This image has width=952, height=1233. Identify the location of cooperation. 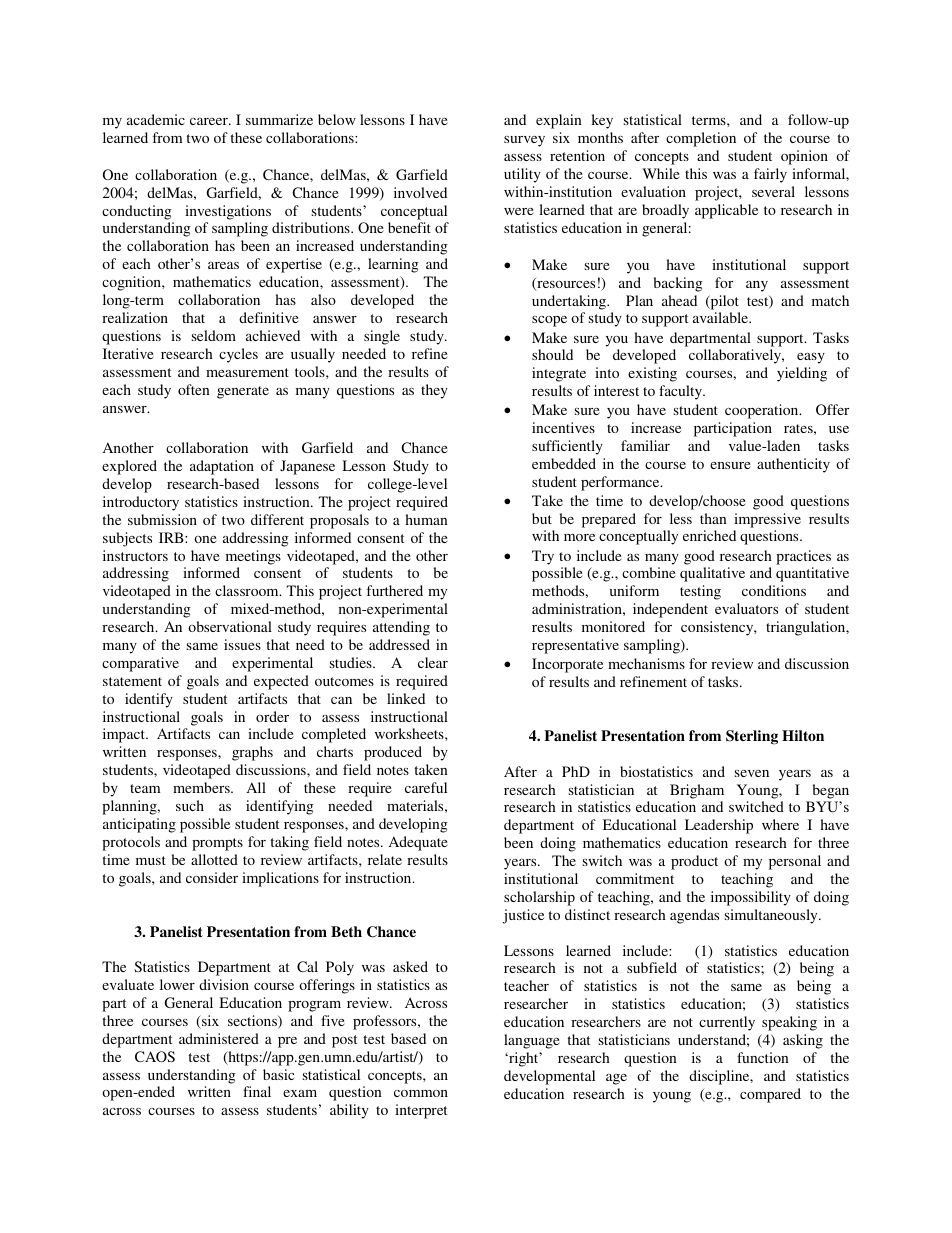
(763, 411).
